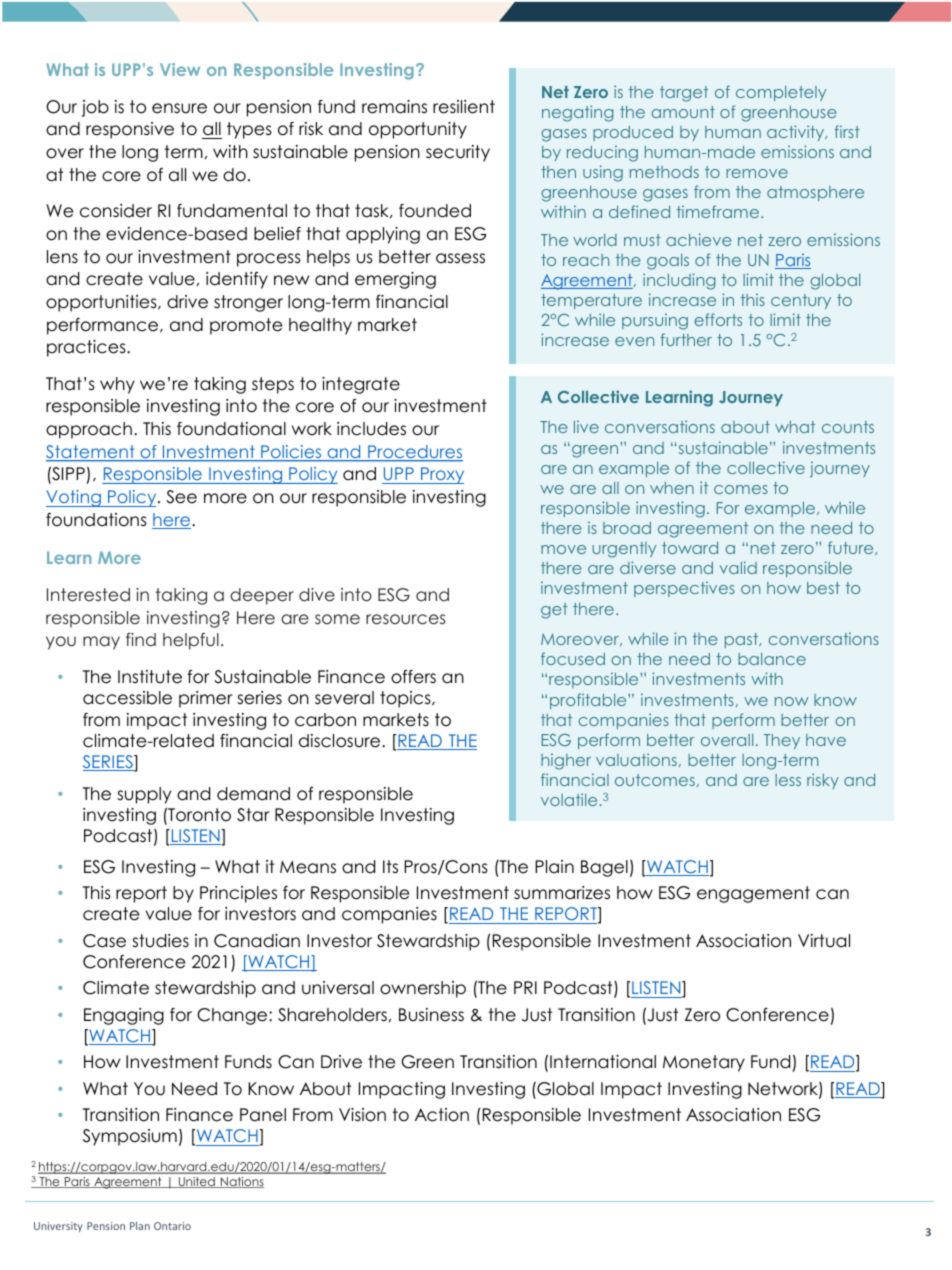 Image resolution: width=952 pixels, height=1270 pixels. What do you see at coordinates (390, 867) in the image?
I see `Its` at bounding box center [390, 867].
